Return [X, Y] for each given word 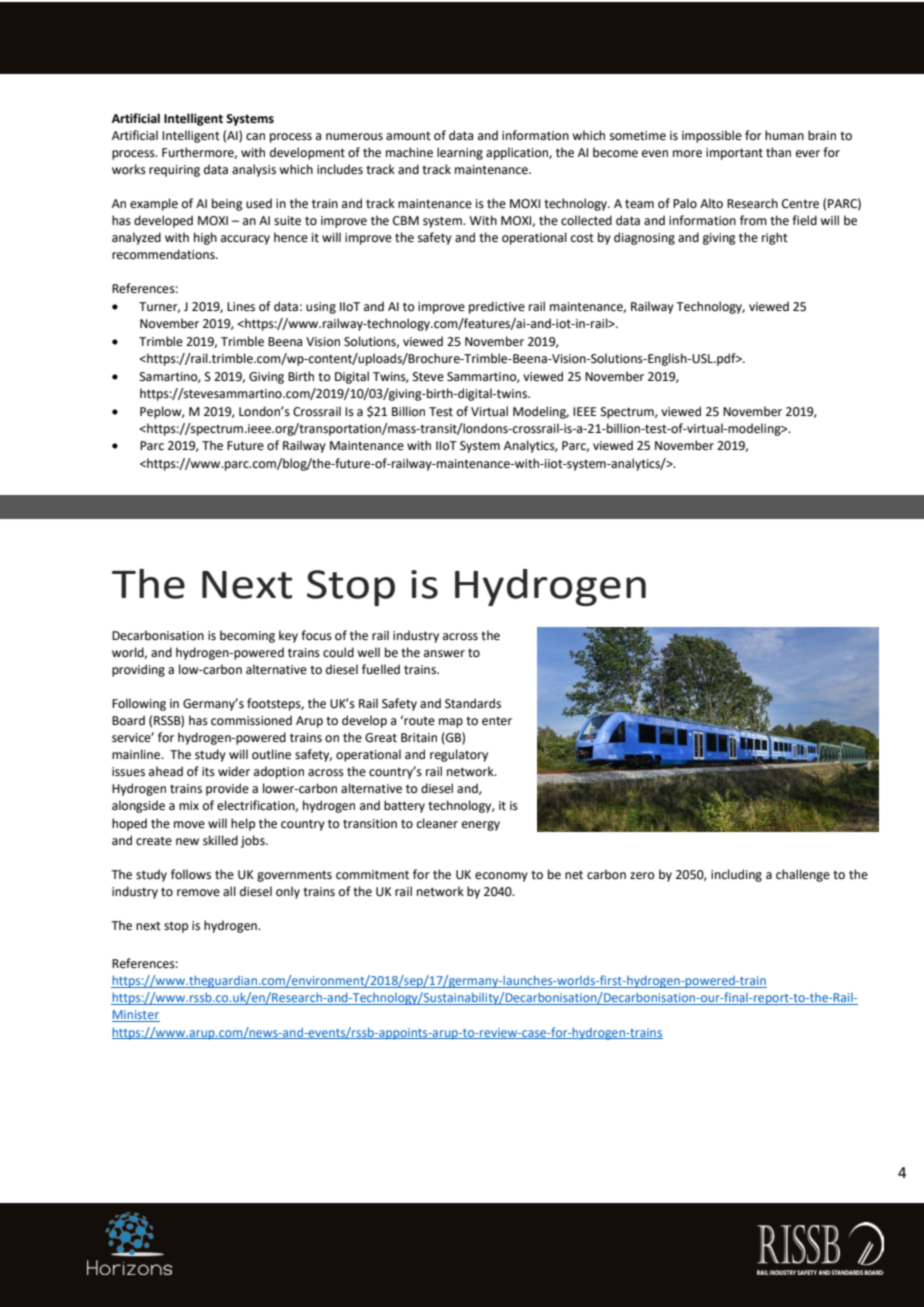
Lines [241, 307]
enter [497, 721]
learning [460, 153]
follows [191, 874]
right [775, 238]
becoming [247, 636]
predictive [497, 307]
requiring [174, 171]
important [734, 154]
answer [444, 654]
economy [501, 877]
